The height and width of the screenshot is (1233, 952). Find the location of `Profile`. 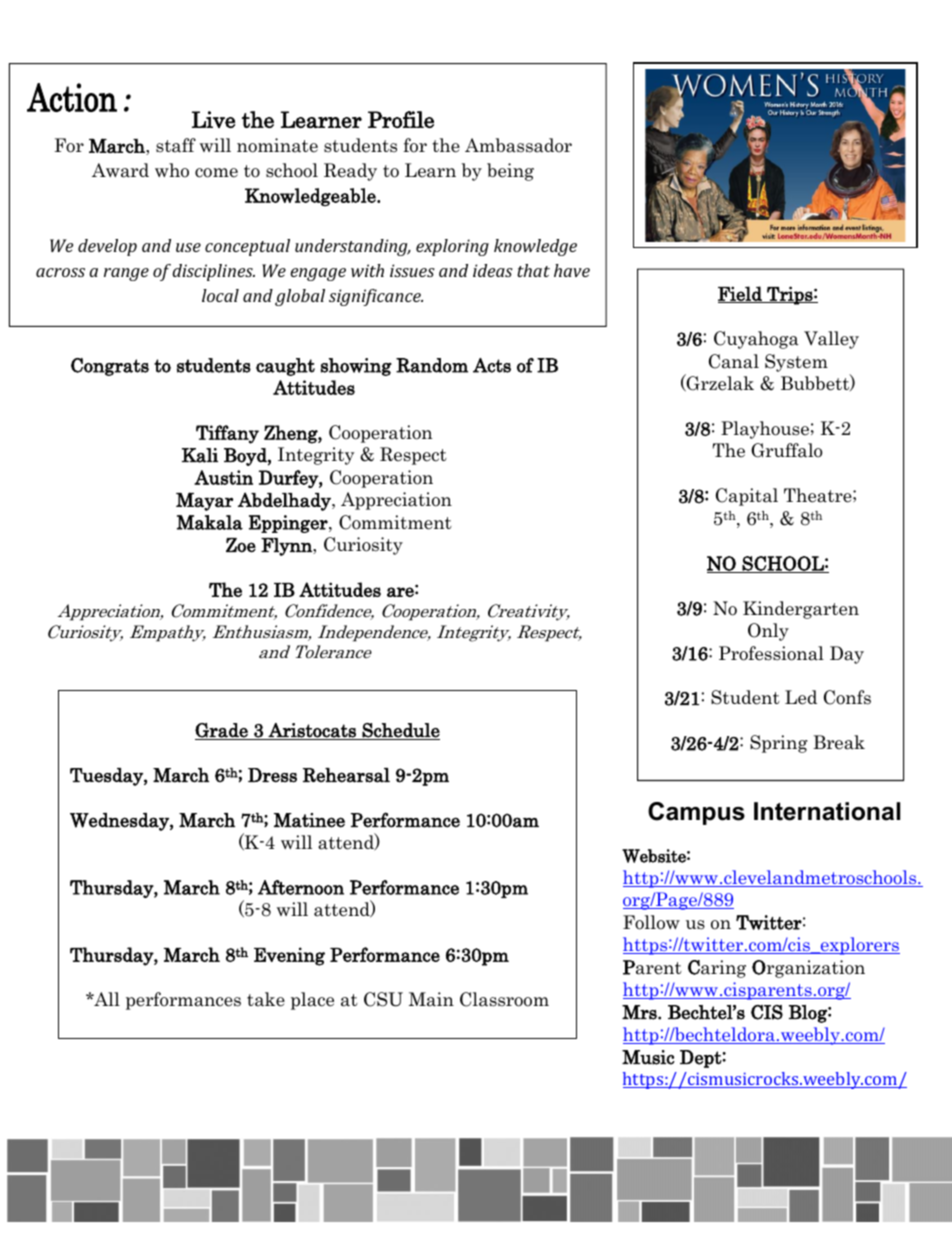

Profile is located at coordinates (401, 119).
